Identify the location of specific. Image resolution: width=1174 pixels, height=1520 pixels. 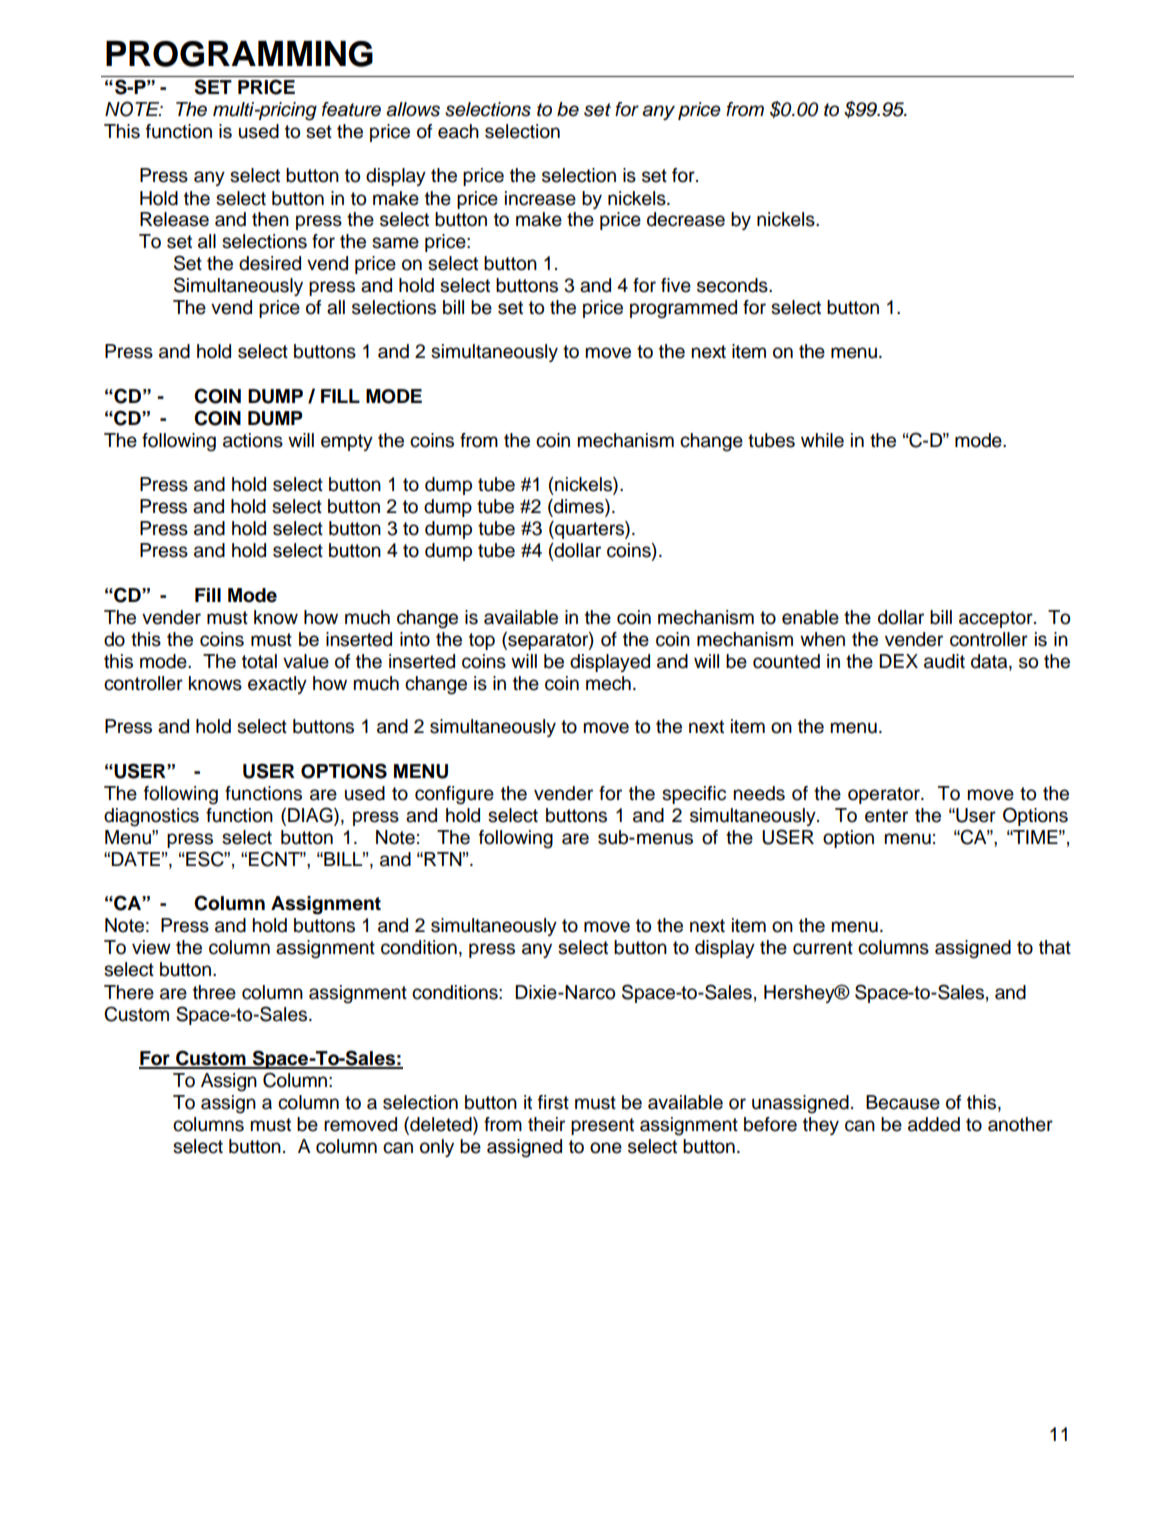
(694, 795).
